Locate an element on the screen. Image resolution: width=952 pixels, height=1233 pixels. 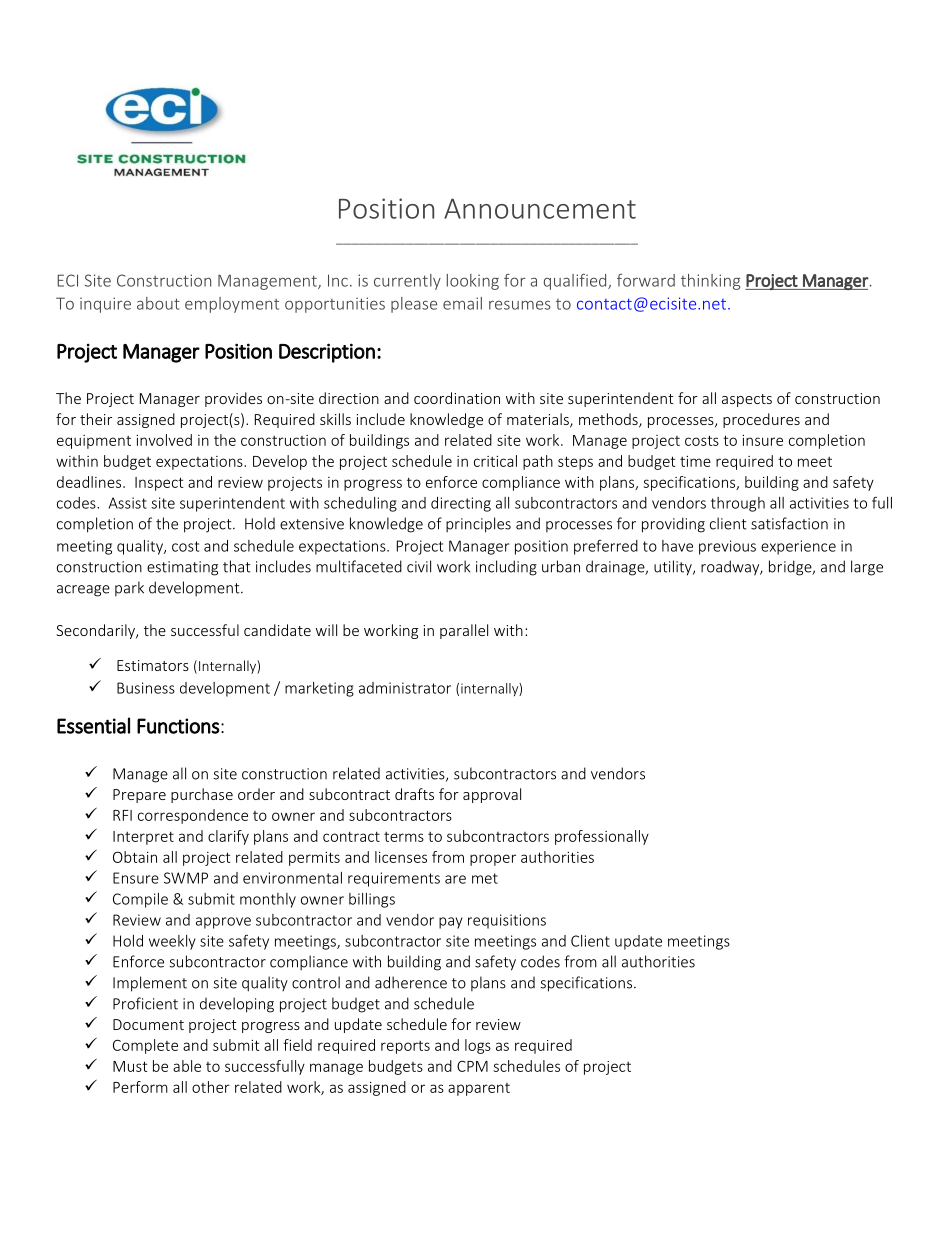
proper is located at coordinates (493, 860).
